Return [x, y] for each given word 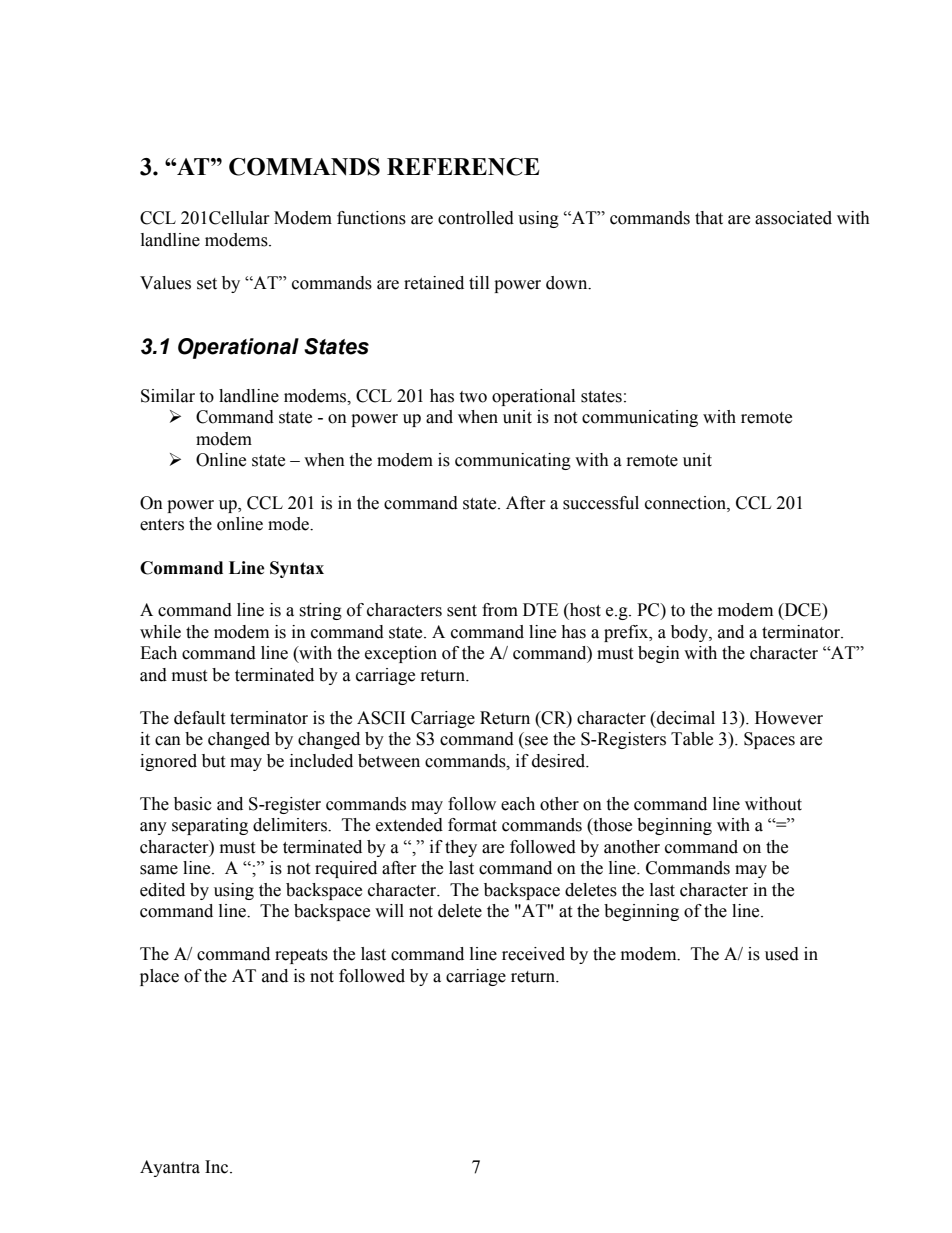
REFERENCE [463, 167]
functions [371, 218]
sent [462, 611]
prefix [627, 633]
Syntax [297, 569]
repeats [301, 956]
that [709, 218]
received [533, 954]
